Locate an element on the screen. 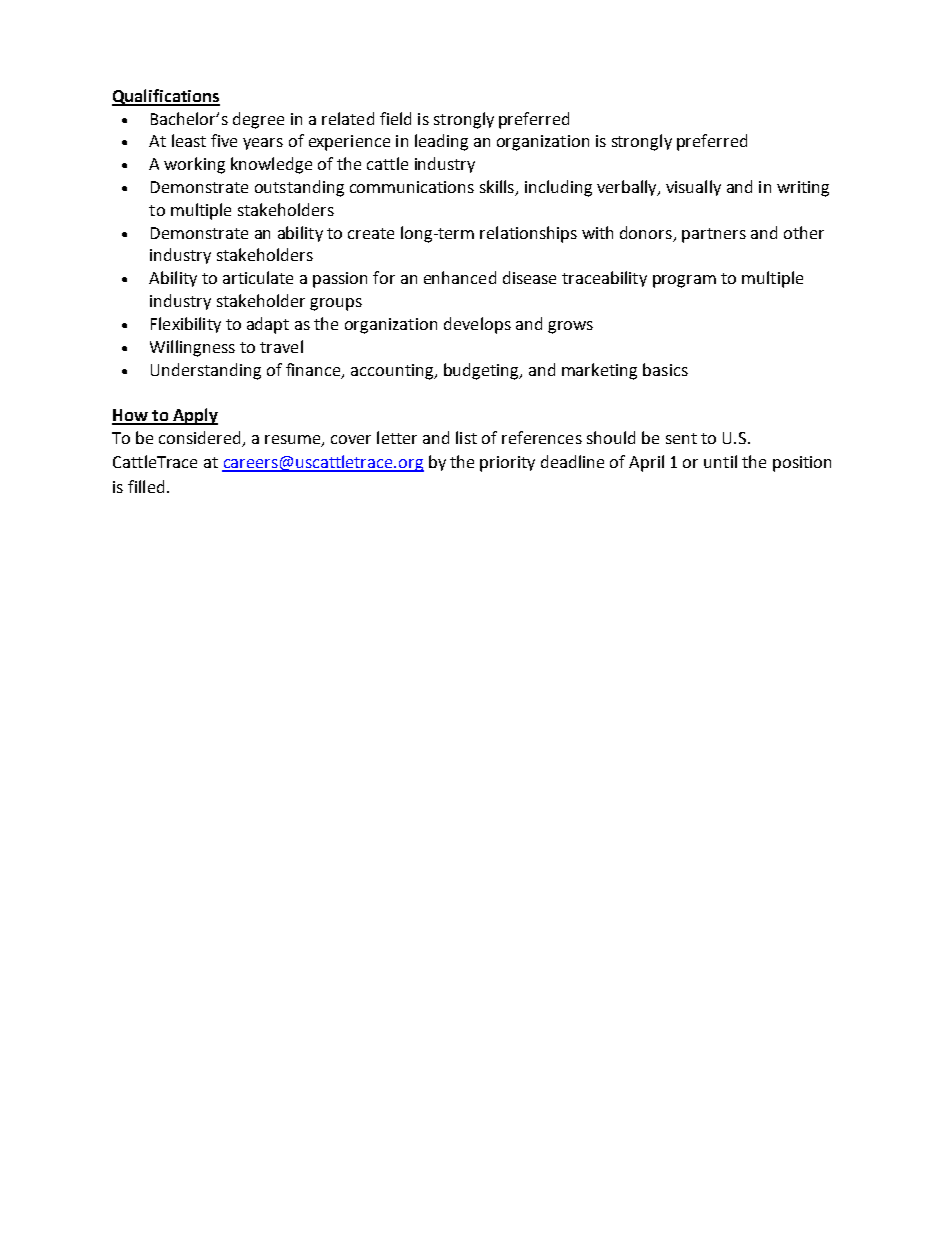 The image size is (952, 1233). basics is located at coordinates (665, 369).
